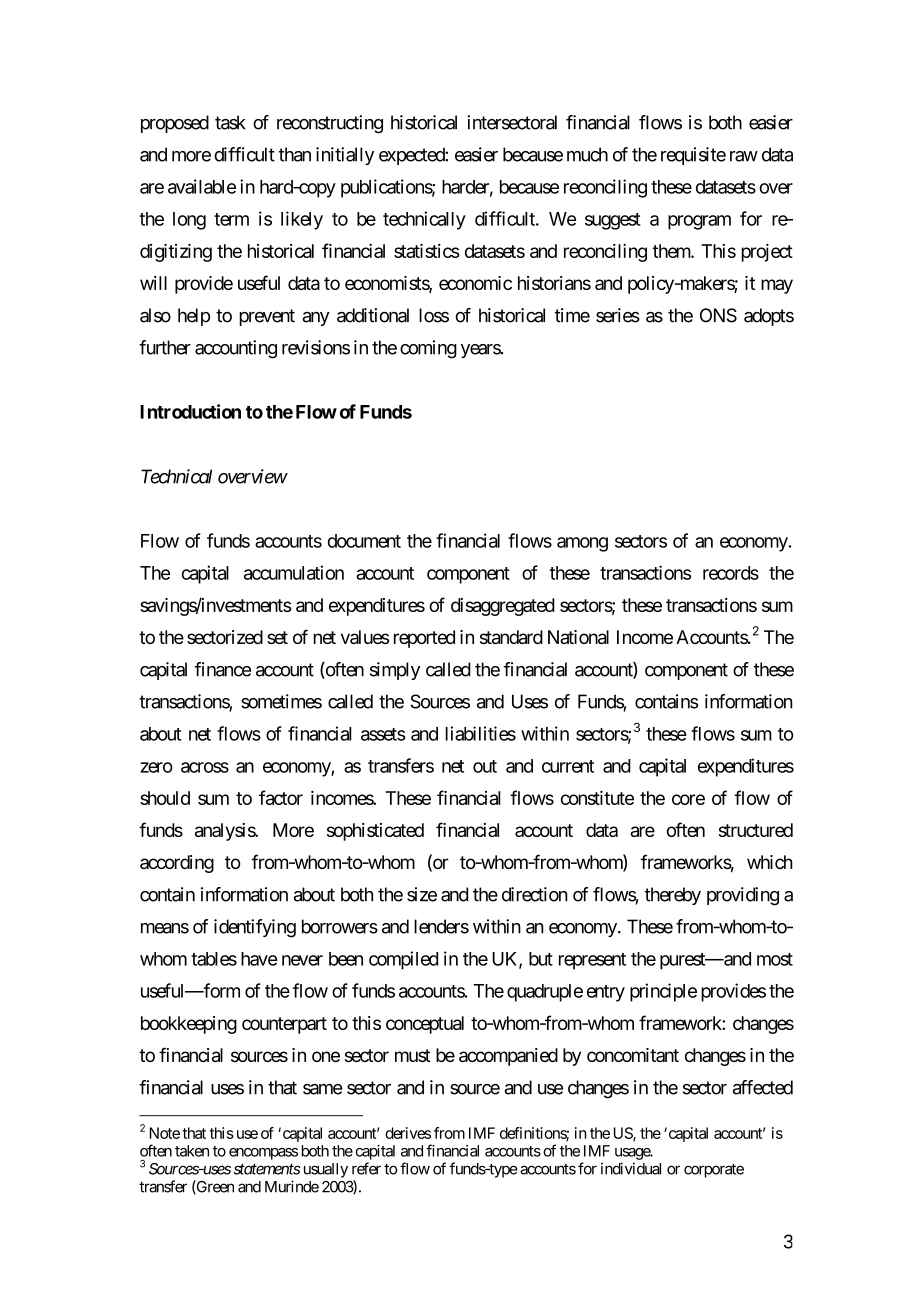 The height and width of the page is (1308, 924). I want to click on economic, so click(475, 283).
